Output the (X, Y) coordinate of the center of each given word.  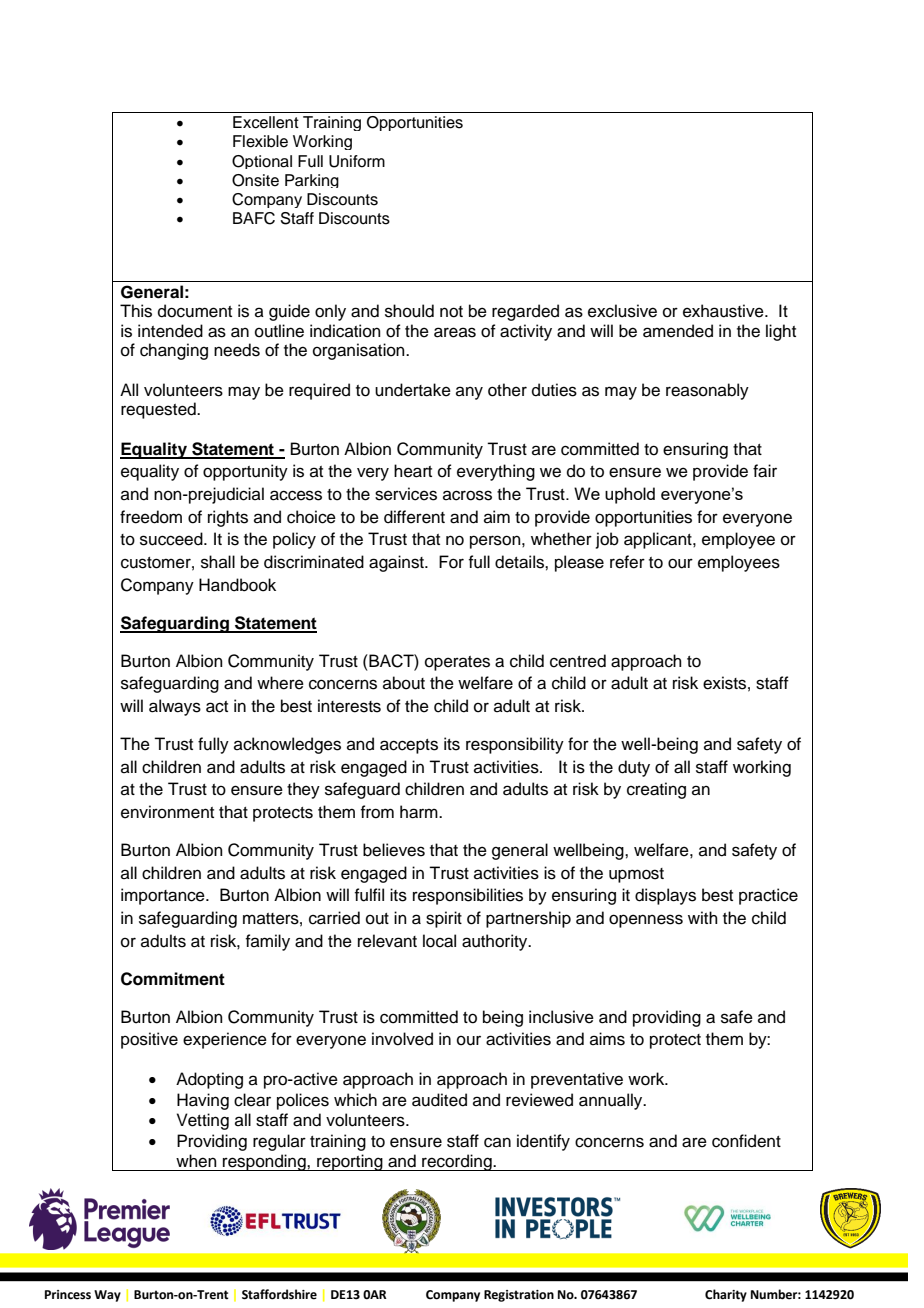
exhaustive (724, 311)
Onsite (255, 180)
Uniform (357, 161)
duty (634, 768)
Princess (68, 1295)
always (175, 707)
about (404, 683)
